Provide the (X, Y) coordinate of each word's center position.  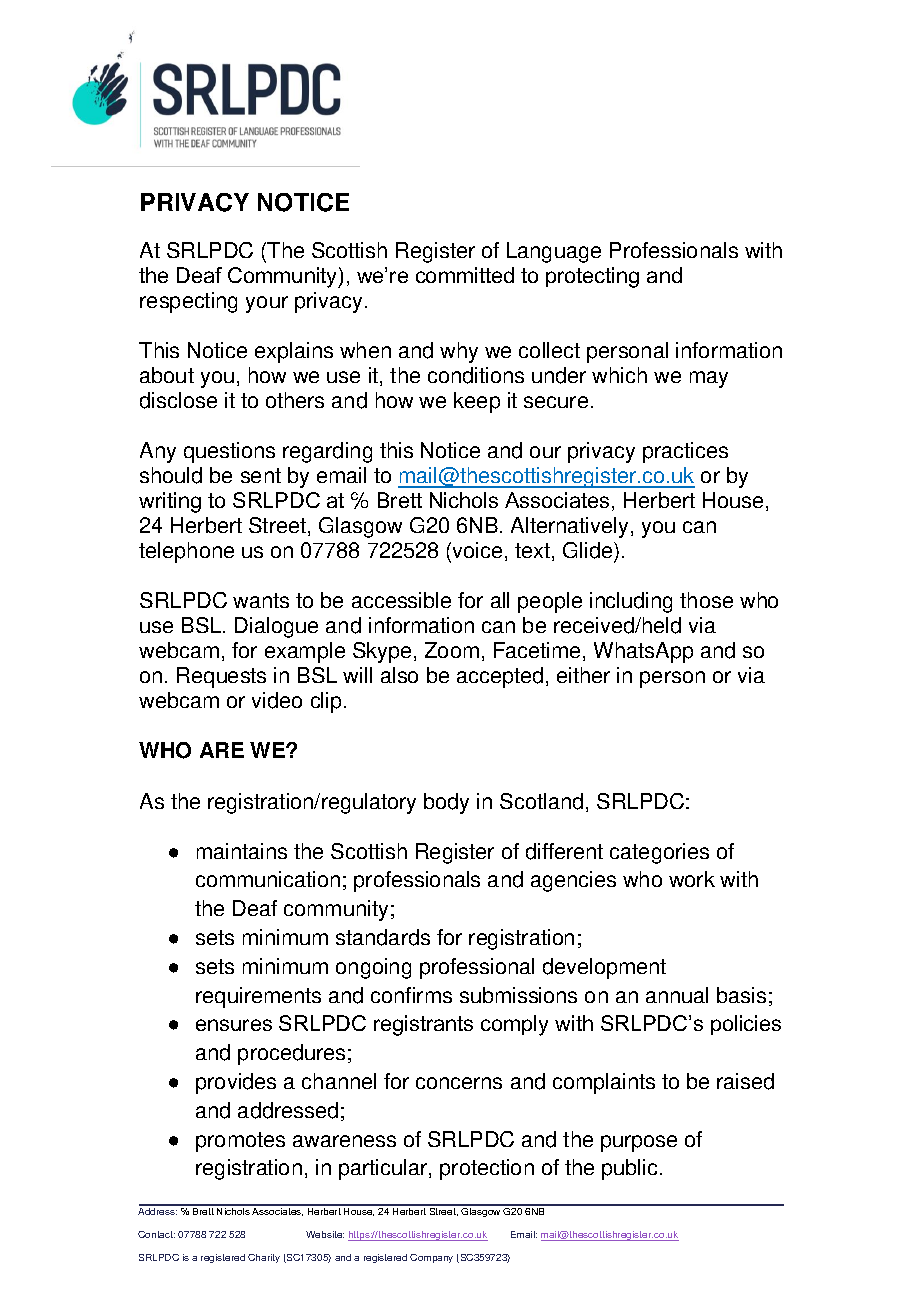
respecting (188, 302)
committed (465, 275)
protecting (592, 277)
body (446, 803)
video (277, 700)
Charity (264, 1258)
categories (659, 853)
